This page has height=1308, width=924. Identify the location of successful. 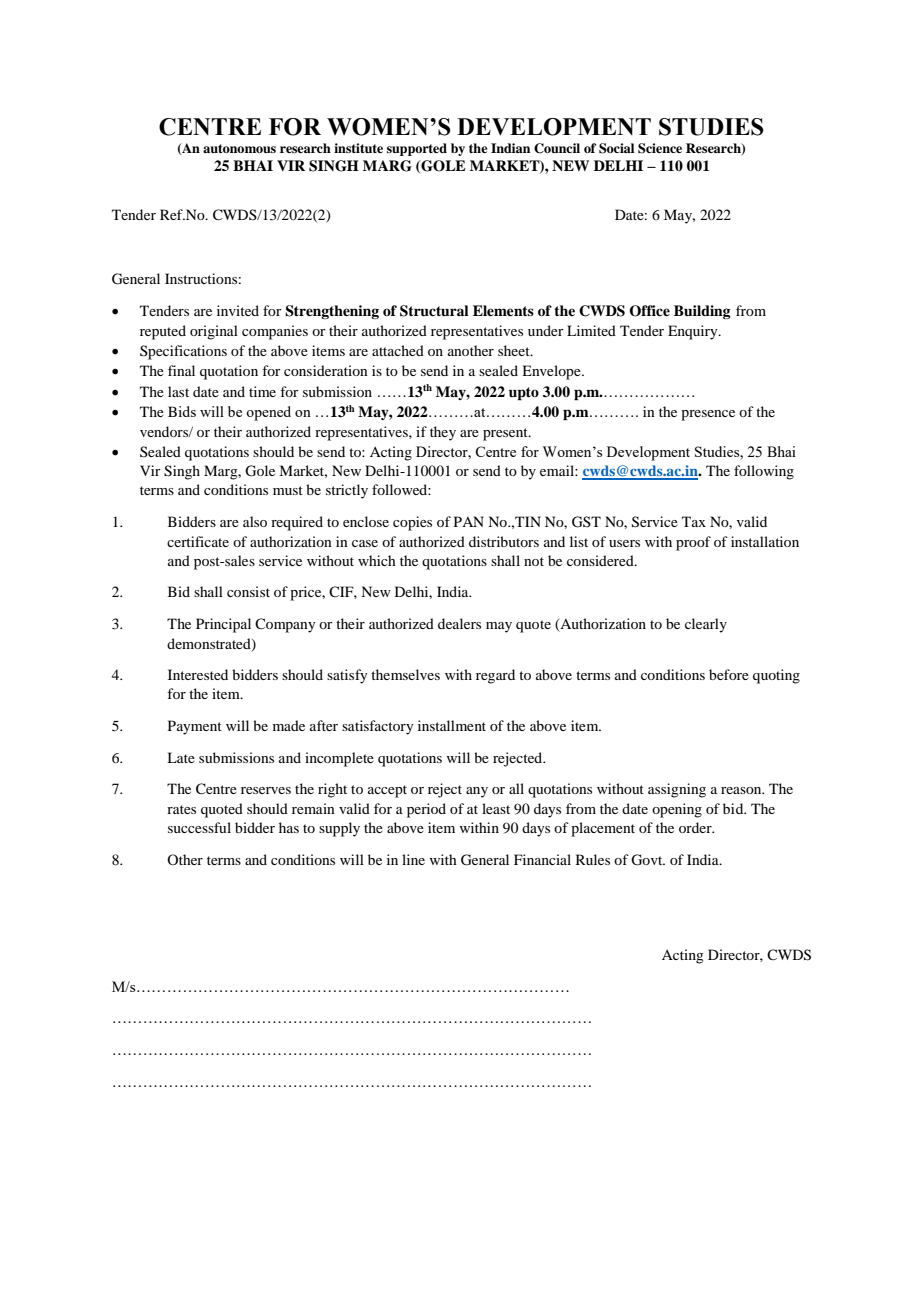
(199, 827).
